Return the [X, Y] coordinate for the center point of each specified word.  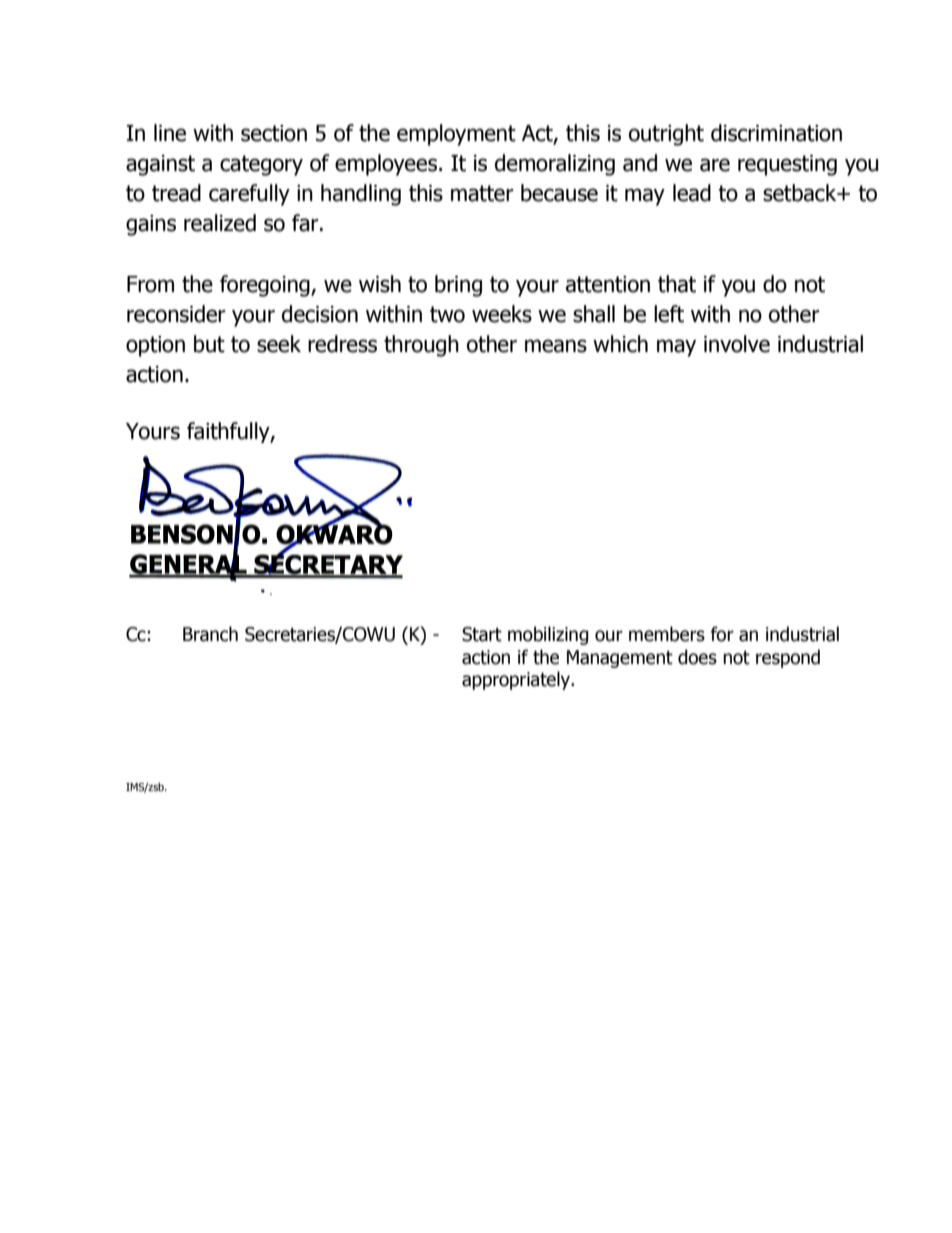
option [155, 346]
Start [482, 634]
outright [666, 135]
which [620, 344]
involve [737, 344]
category [261, 165]
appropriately [517, 680]
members [667, 634]
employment [456, 135]
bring [458, 286]
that [677, 284]
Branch [210, 634]
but [209, 344]
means [556, 346]
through [421, 346]
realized [220, 223]
